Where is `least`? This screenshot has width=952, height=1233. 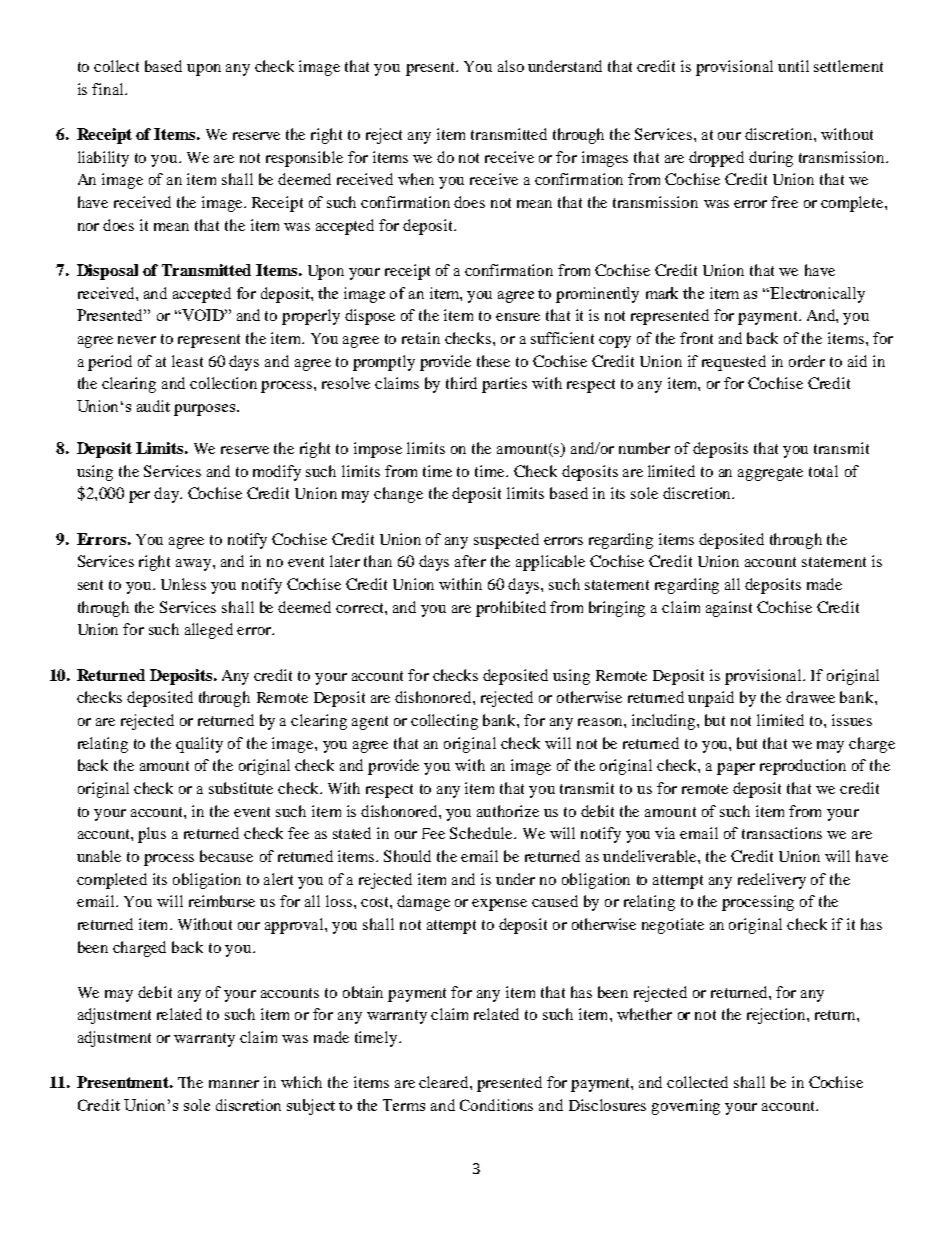
least is located at coordinates (187, 361).
